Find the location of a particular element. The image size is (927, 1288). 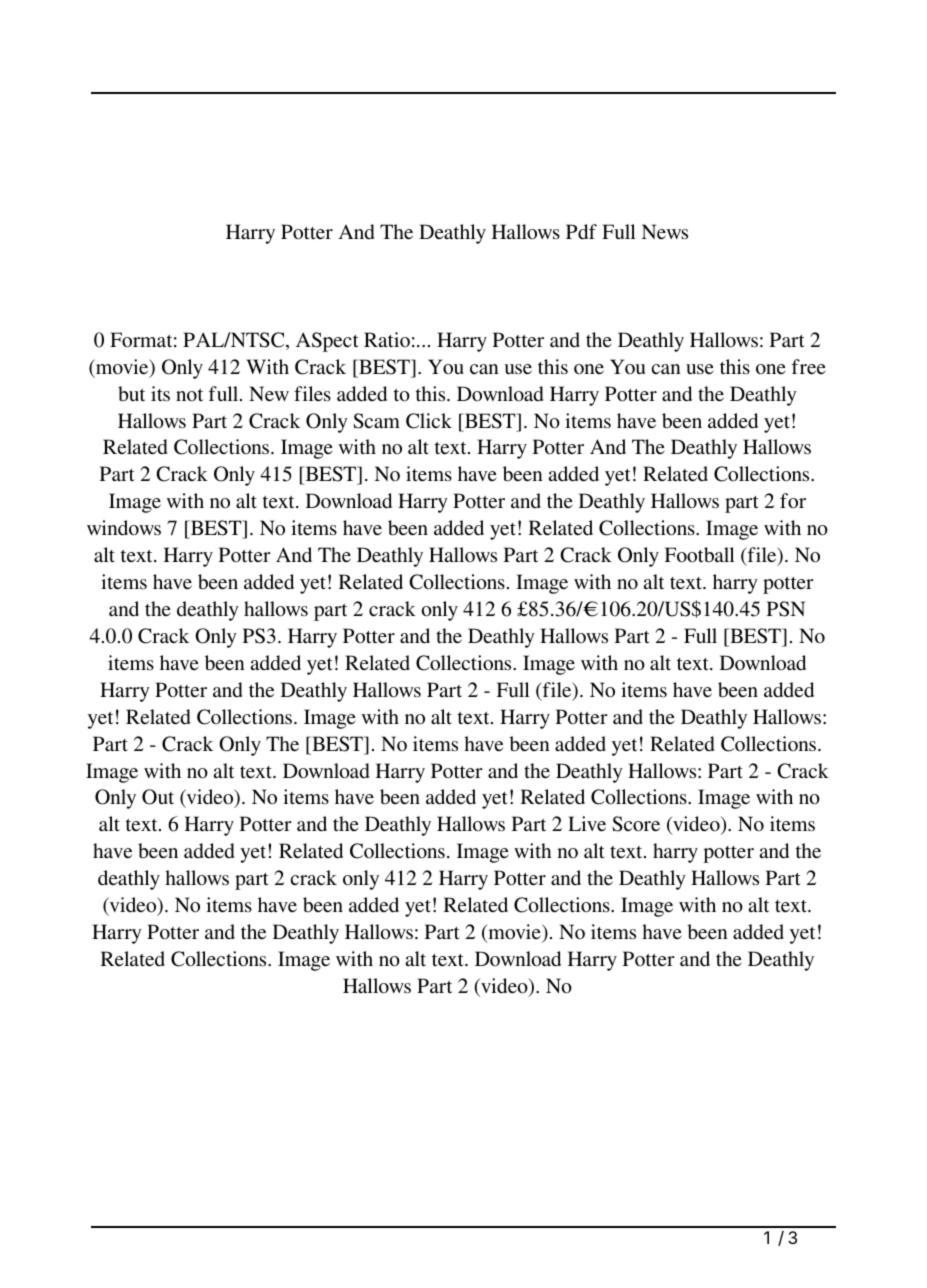

but is located at coordinates (131, 393).
